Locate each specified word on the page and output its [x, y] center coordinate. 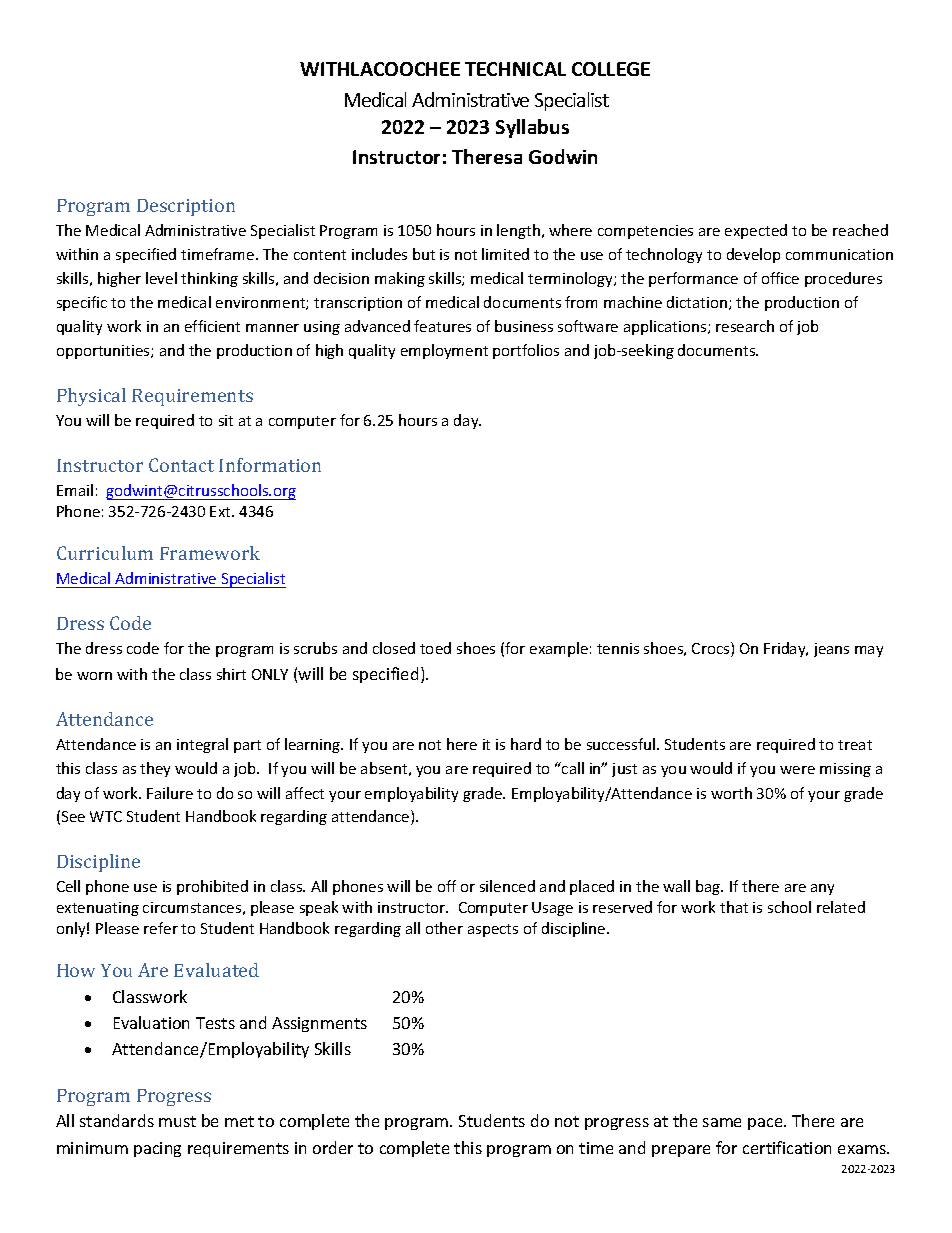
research [745, 326]
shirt [231, 674]
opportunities [104, 352]
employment [444, 351]
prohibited [212, 887]
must [177, 1121]
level [161, 278]
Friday [786, 649]
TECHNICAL [515, 69]
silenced [507, 886]
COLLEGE [611, 69]
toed [435, 648]
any [822, 889]
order [333, 1147]
